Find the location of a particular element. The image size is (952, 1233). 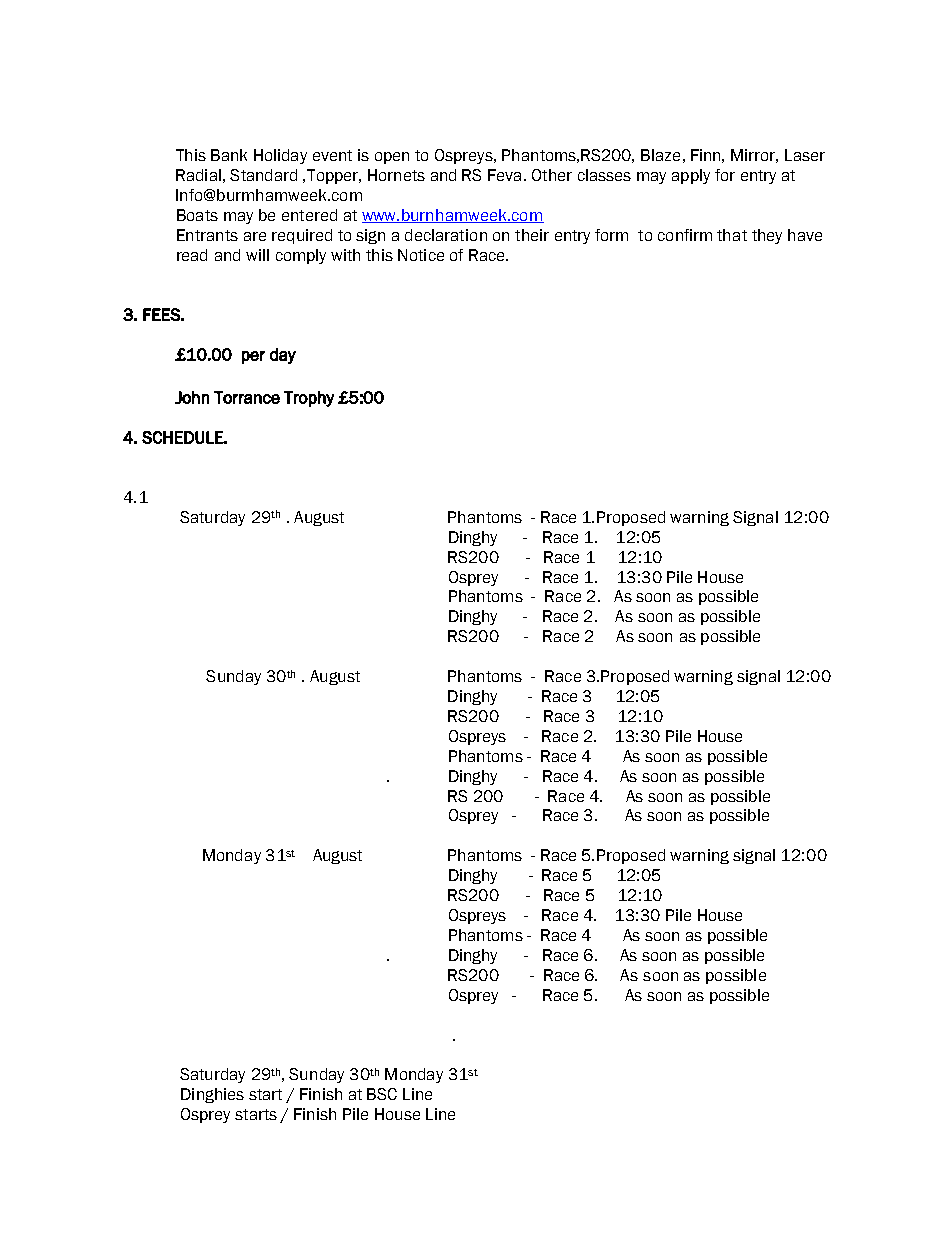

Dinghies is located at coordinates (212, 1095).
